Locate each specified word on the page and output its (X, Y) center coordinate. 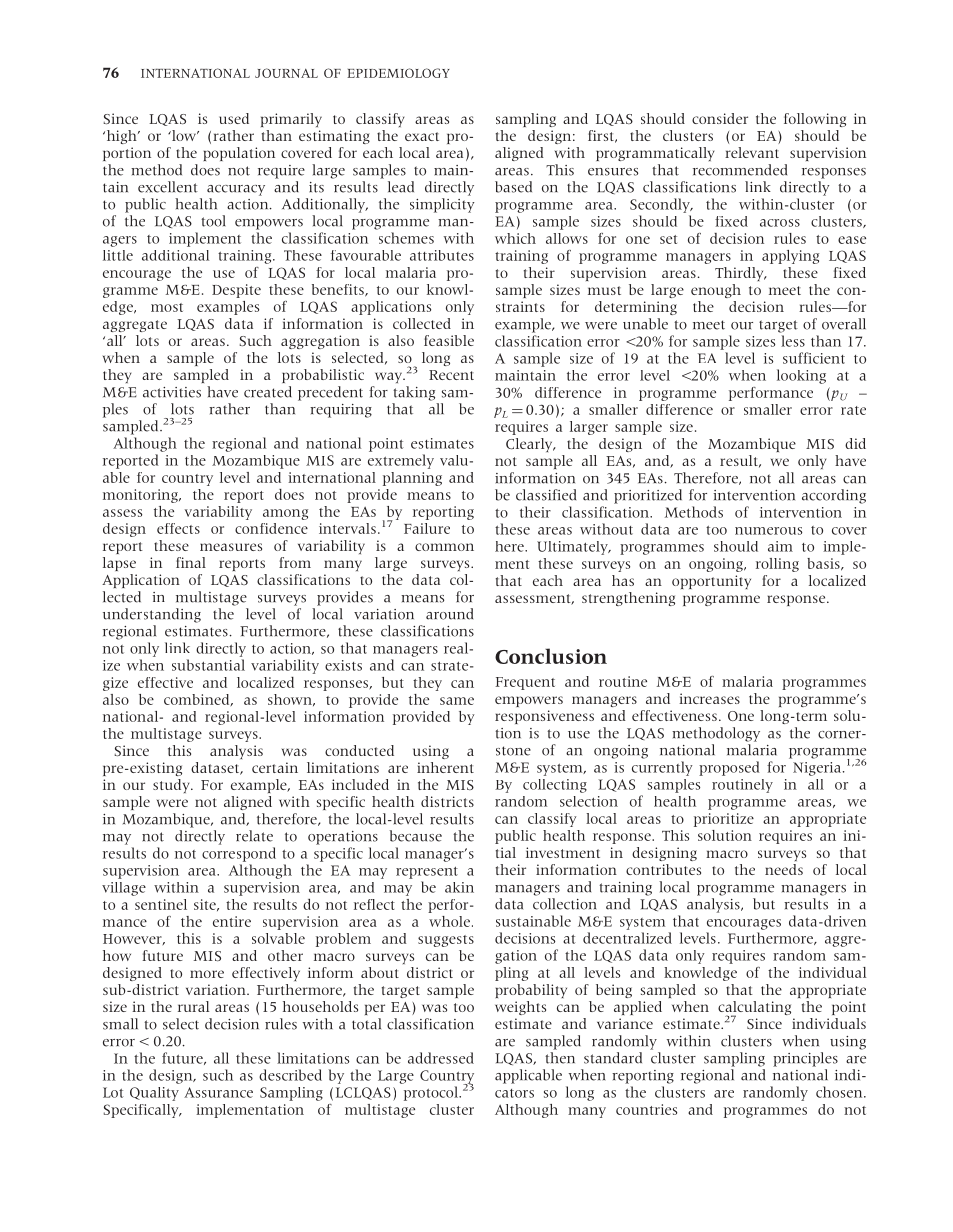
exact (422, 136)
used (234, 118)
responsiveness (544, 717)
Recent (451, 375)
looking (801, 376)
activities (172, 392)
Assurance (218, 1092)
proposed (729, 768)
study (172, 786)
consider (720, 118)
